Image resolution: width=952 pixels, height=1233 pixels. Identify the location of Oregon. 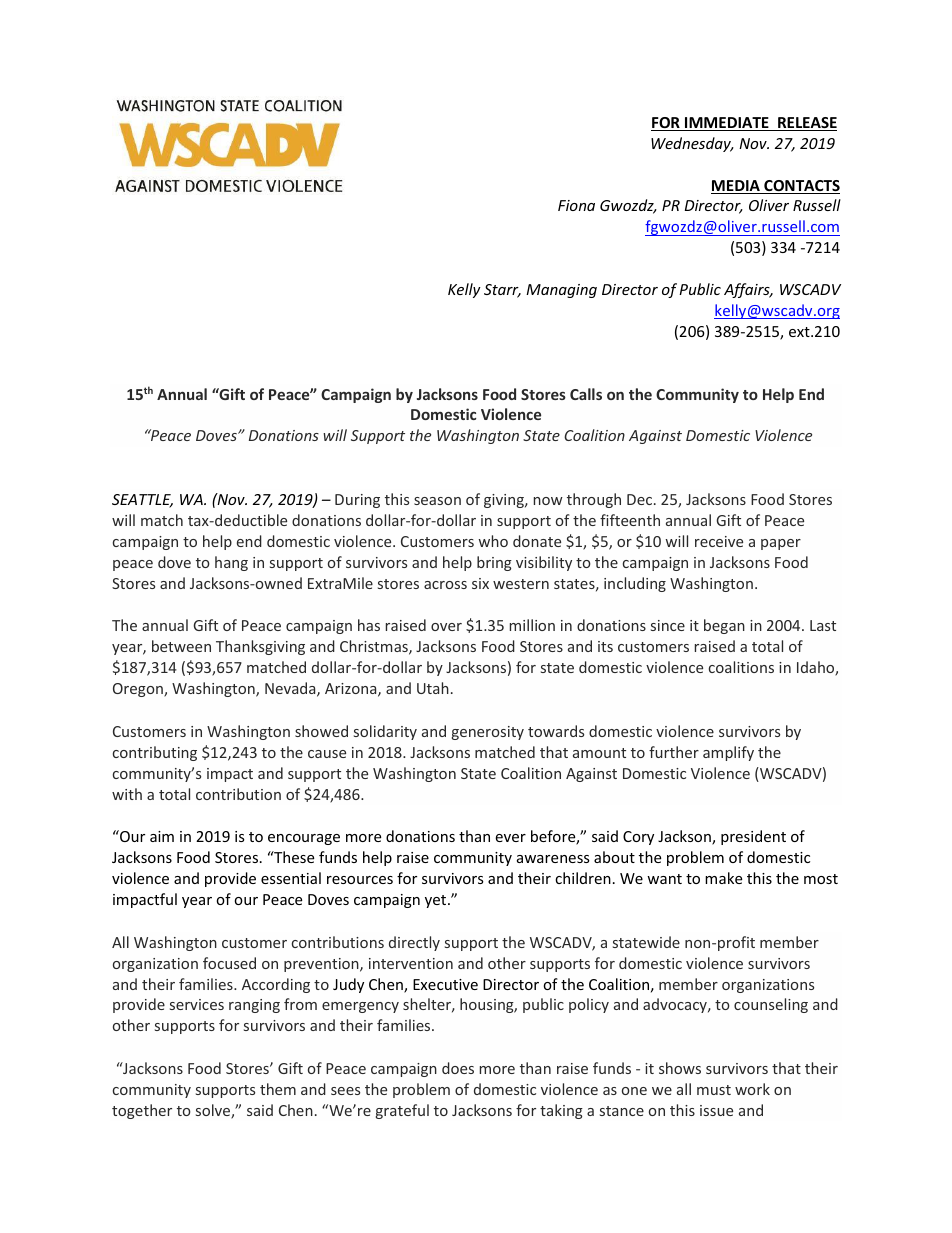
(139, 690).
